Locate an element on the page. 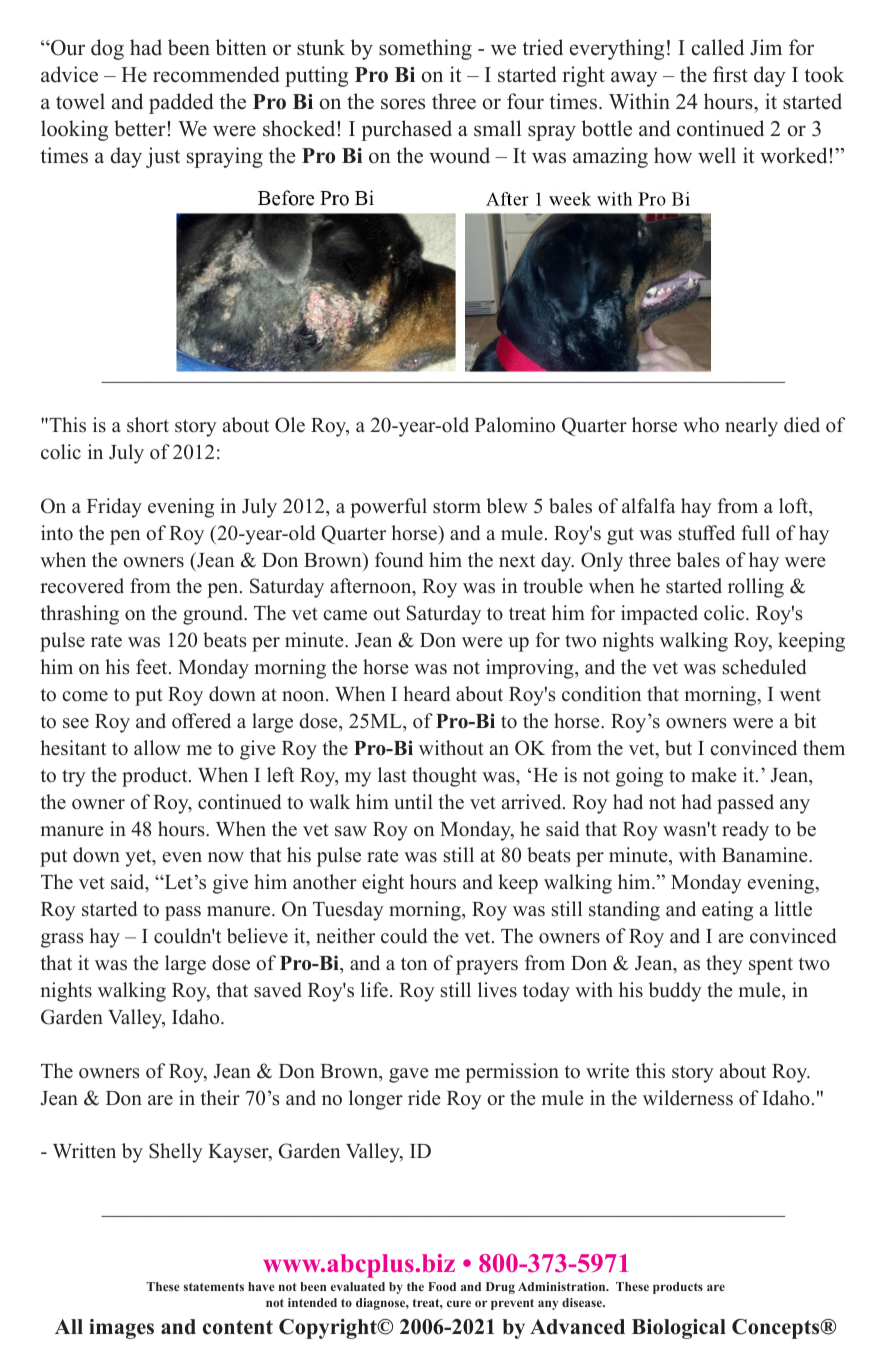 The height and width of the document is (1372, 887). padded is located at coordinates (181, 103).
